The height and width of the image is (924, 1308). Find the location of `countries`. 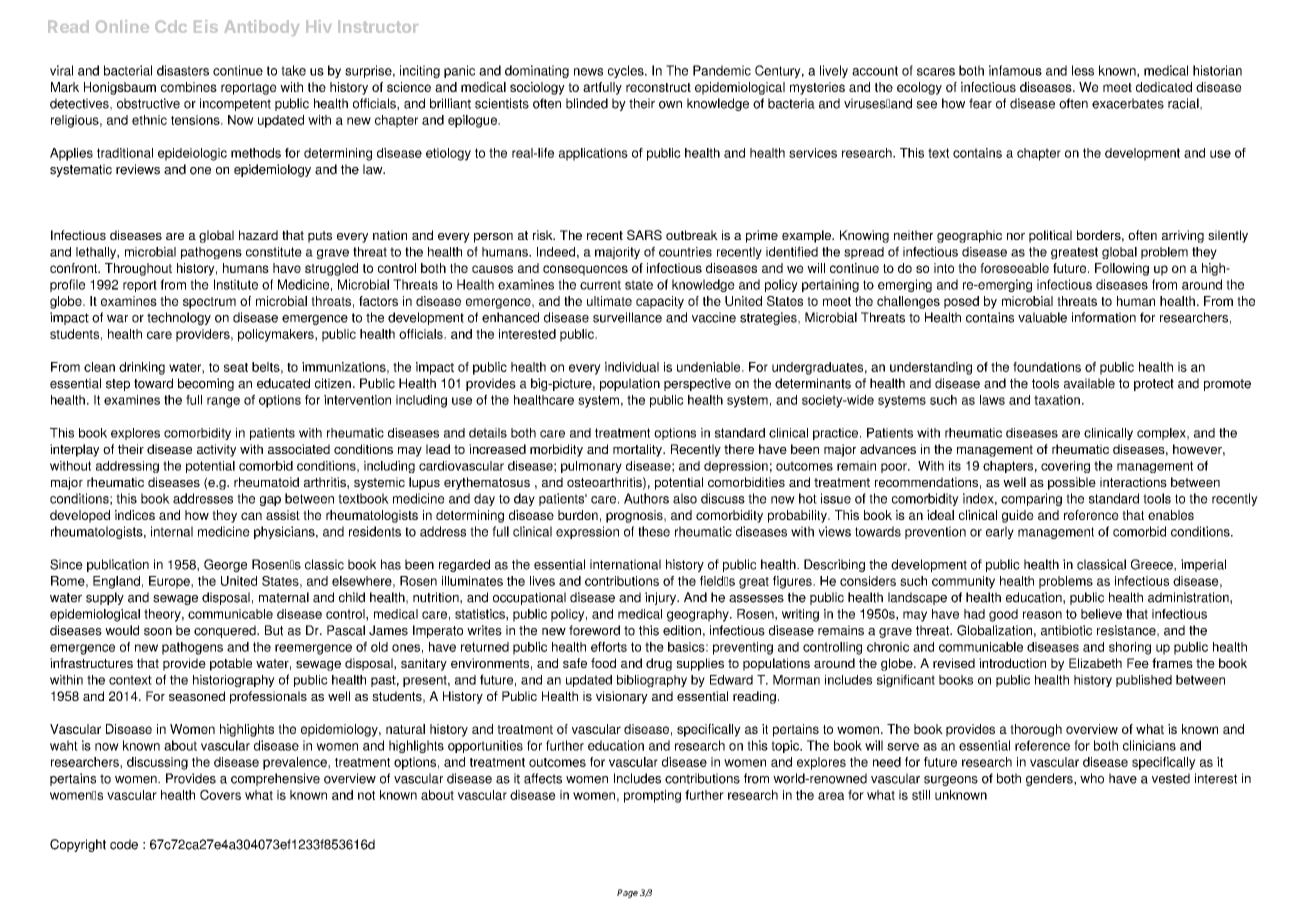

countries is located at coordinates (685, 252).
